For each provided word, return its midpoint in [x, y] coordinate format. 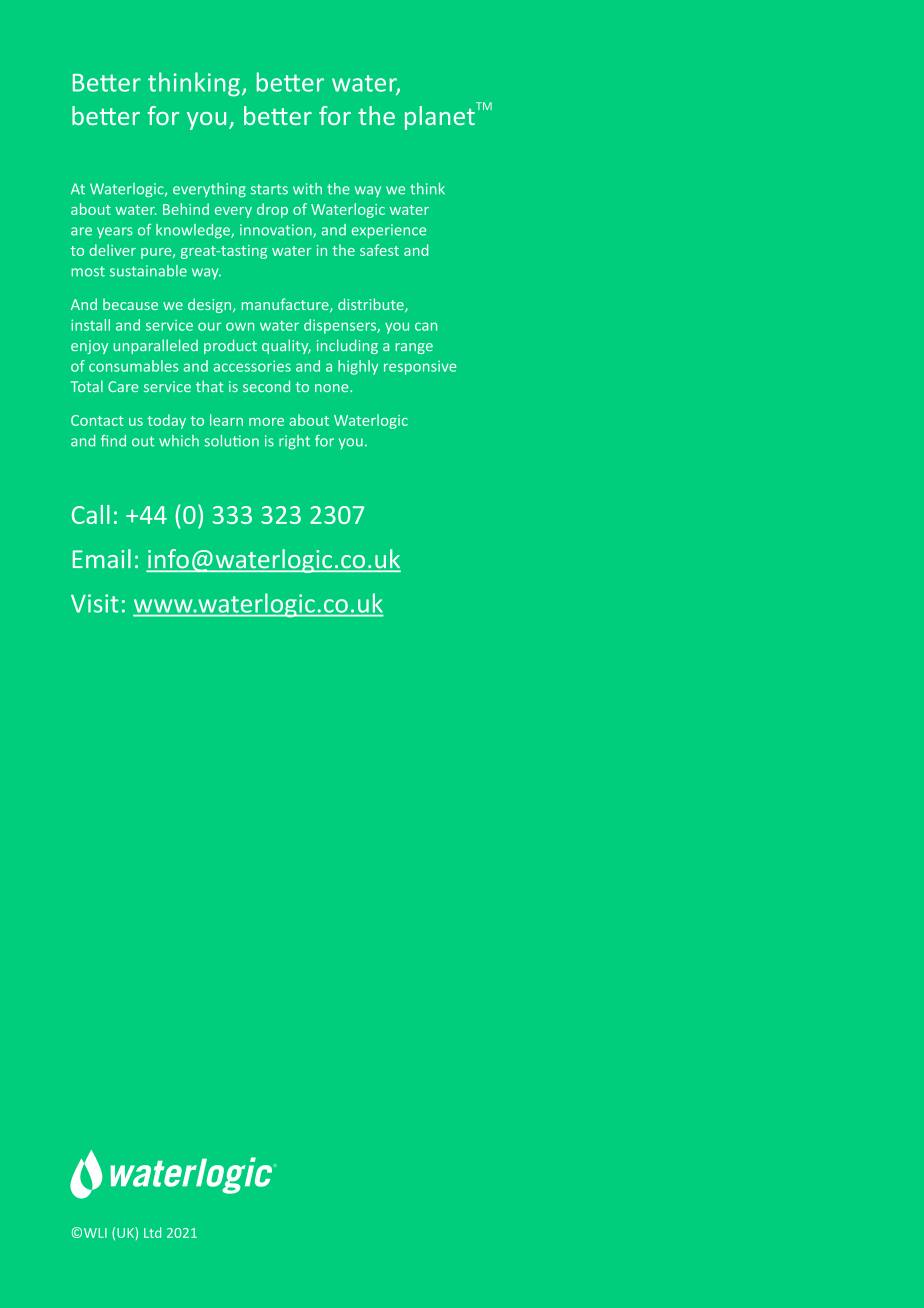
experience [388, 231]
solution [231, 441]
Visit [95, 603]
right [294, 442]
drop [272, 210]
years [115, 233]
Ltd [152, 1232]
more [266, 422]
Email [102, 559]
